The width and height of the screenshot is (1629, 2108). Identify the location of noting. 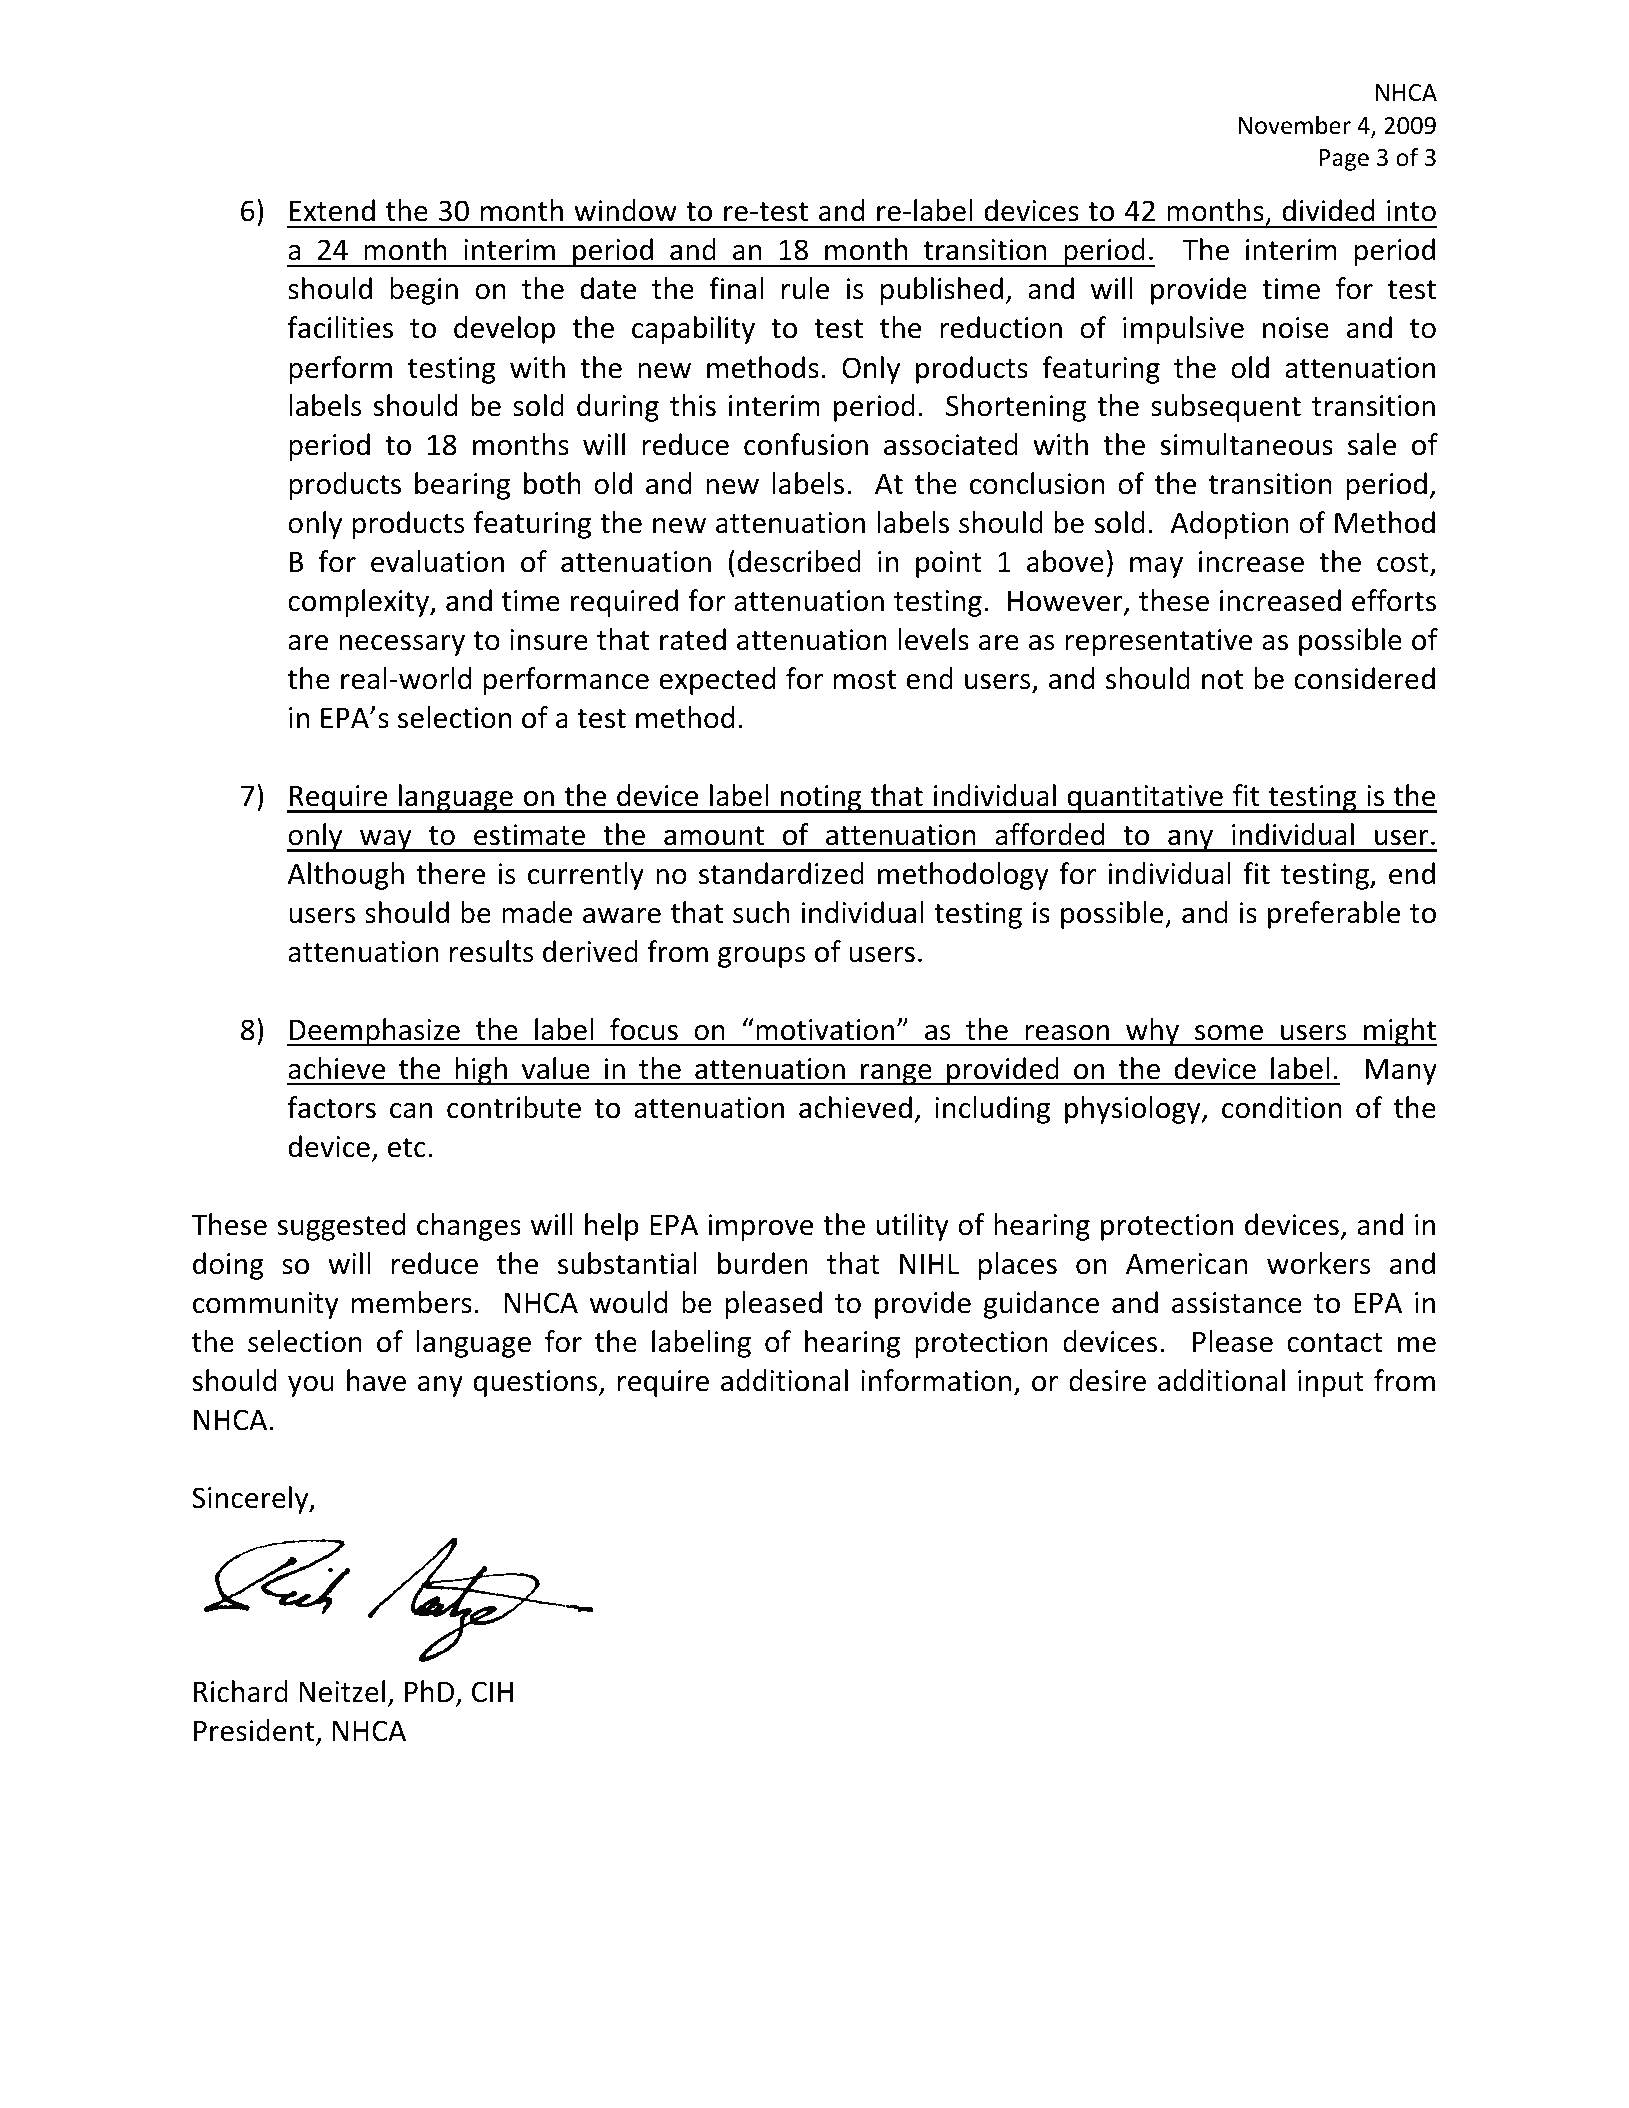
(821, 799).
